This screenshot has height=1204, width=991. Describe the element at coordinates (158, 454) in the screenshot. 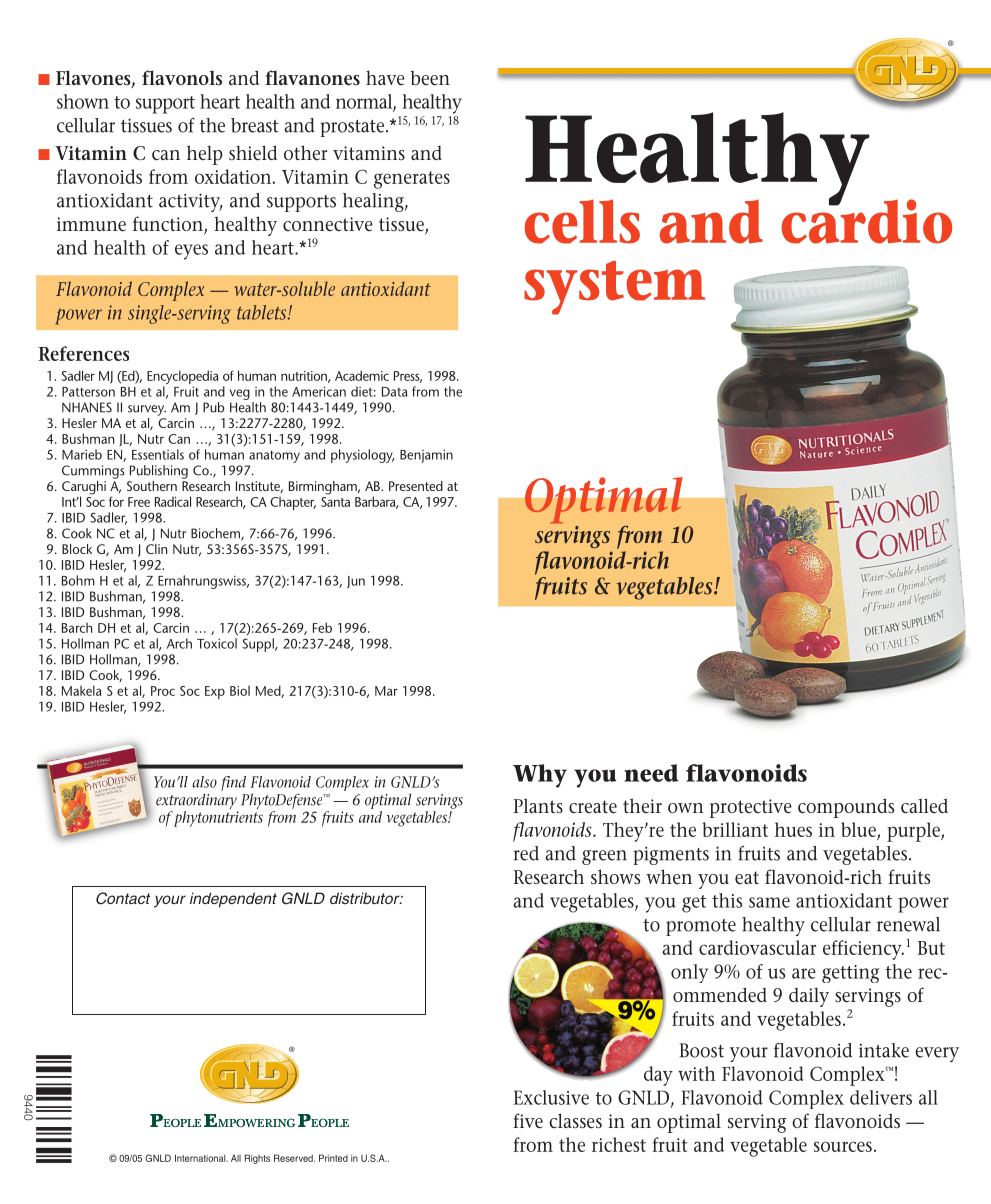

I see `Essentials` at that location.
